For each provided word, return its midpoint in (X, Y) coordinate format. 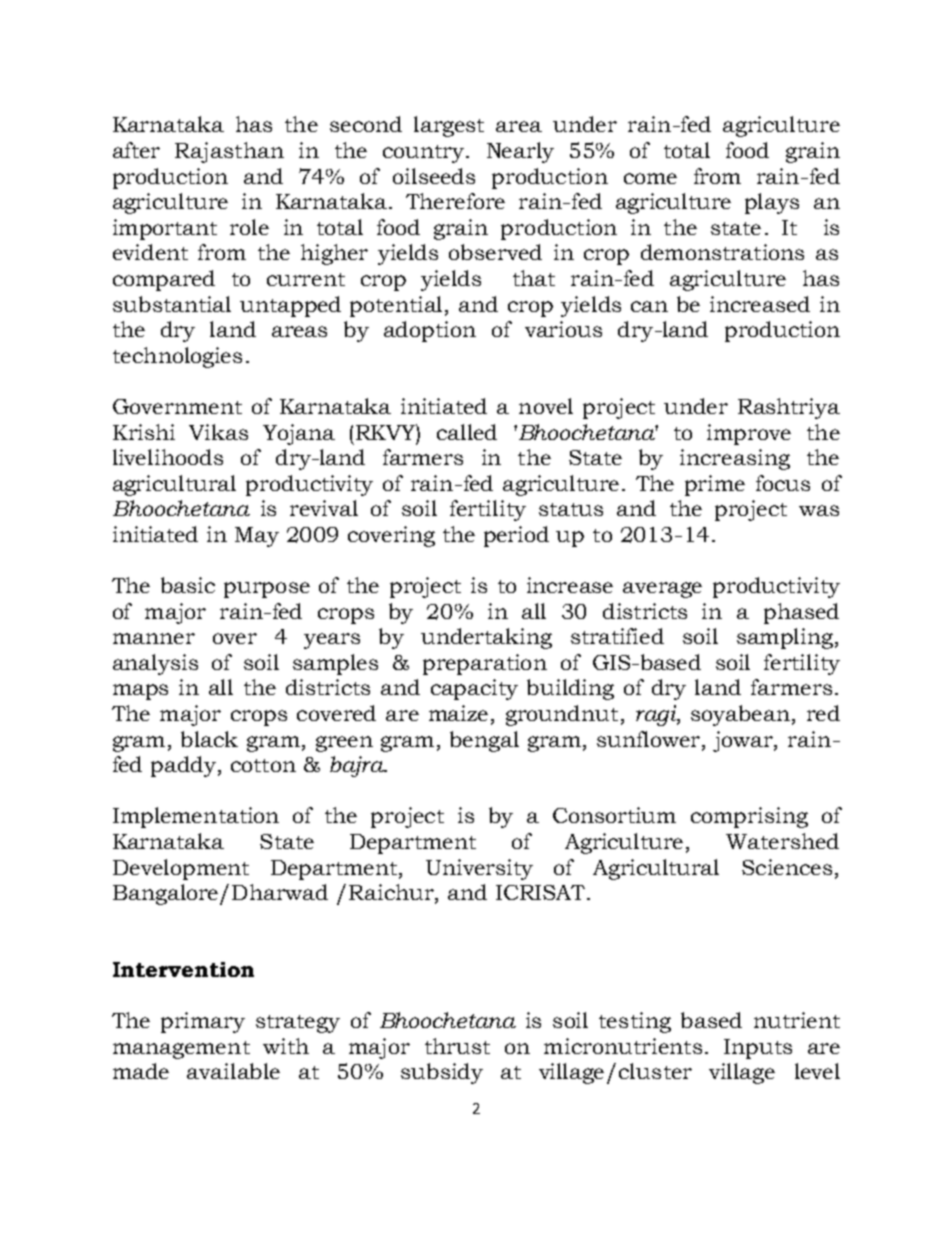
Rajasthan (229, 152)
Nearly (520, 152)
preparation (485, 664)
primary (203, 1022)
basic (188, 585)
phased (801, 613)
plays (772, 203)
